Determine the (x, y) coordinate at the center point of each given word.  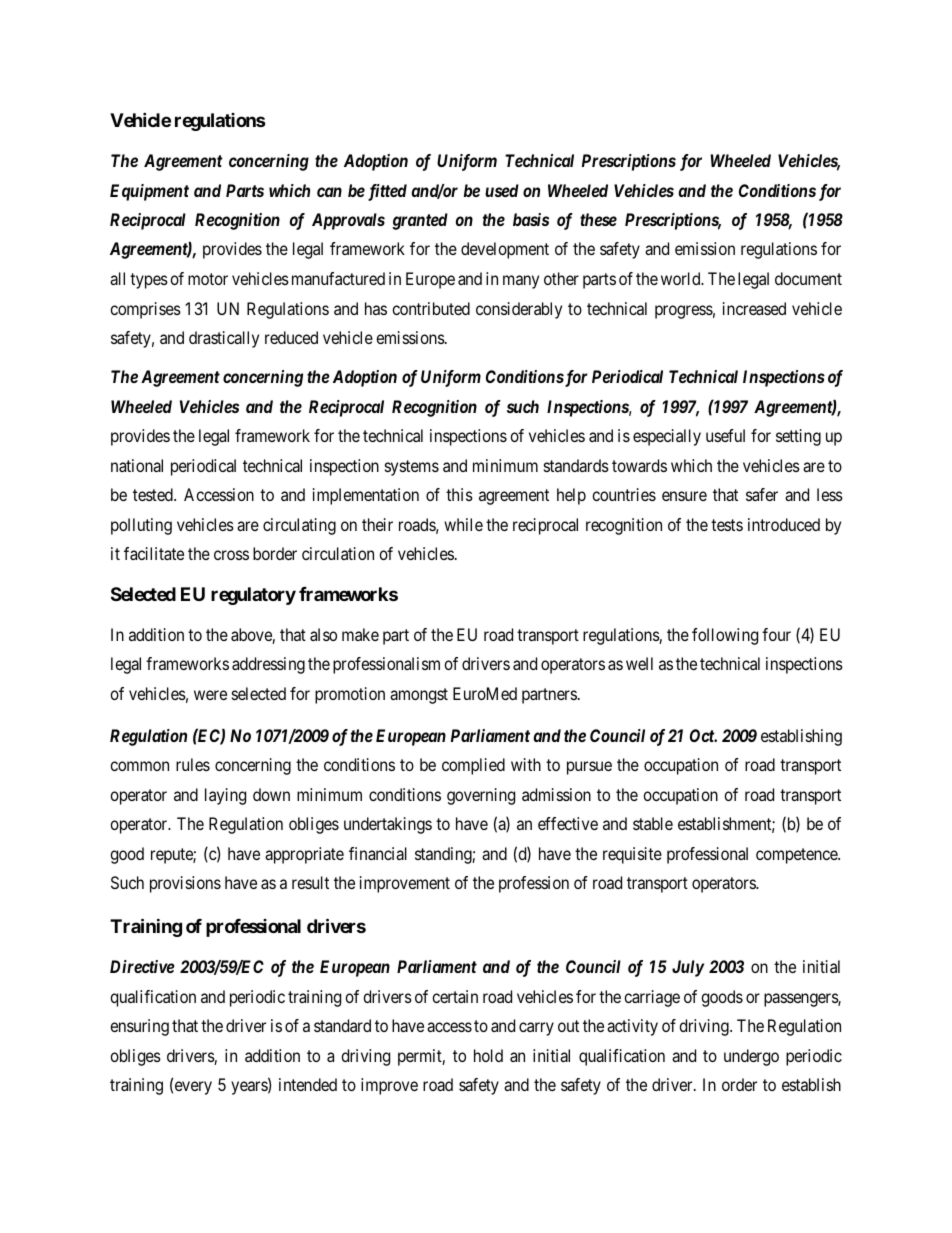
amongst (419, 696)
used (502, 190)
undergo (751, 1057)
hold (488, 1055)
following (725, 636)
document (808, 278)
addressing (268, 665)
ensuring (139, 1027)
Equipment (149, 192)
